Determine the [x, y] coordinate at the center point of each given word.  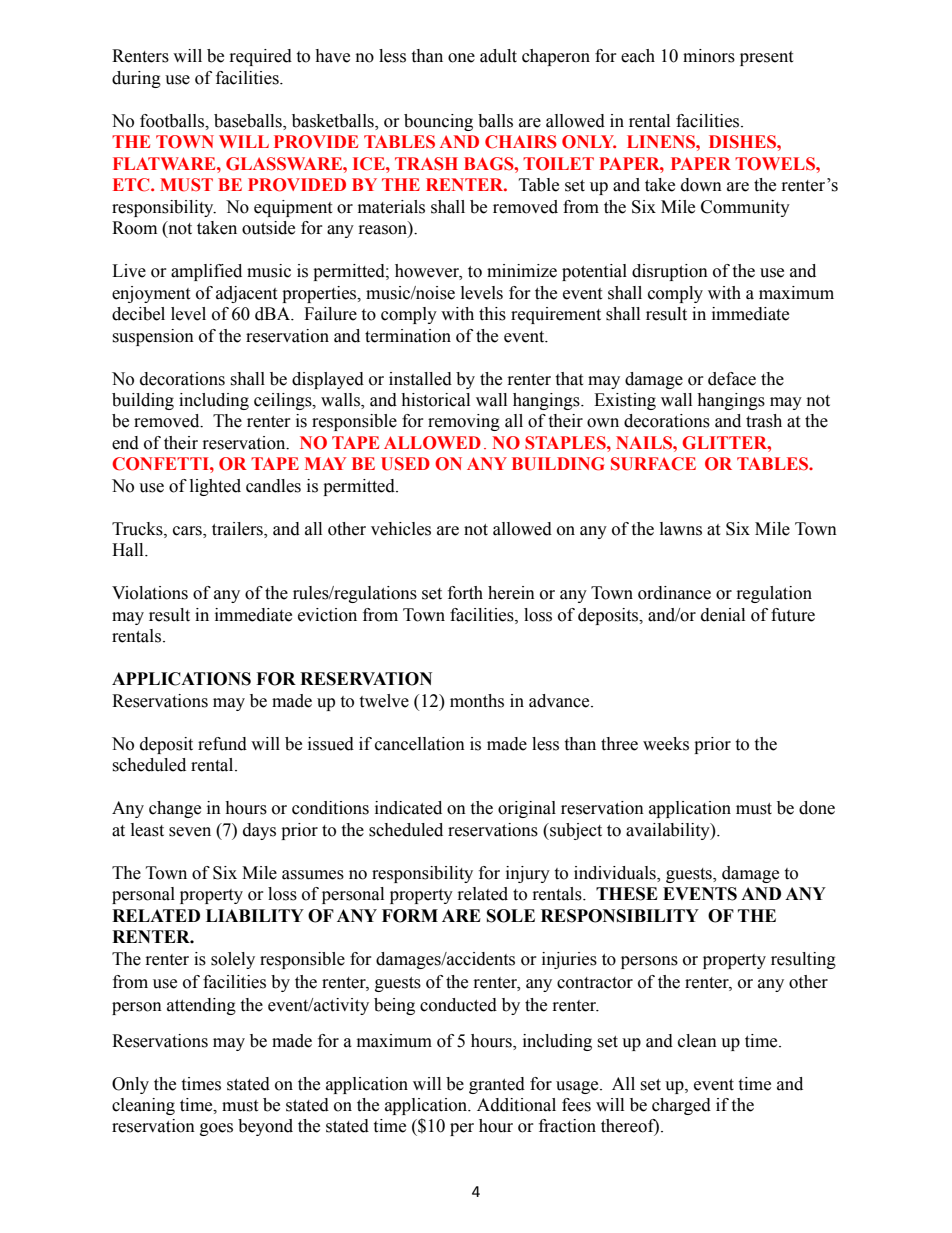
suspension [153, 337]
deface [732, 379]
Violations [150, 593]
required [261, 57]
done [817, 808]
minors [709, 56]
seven [190, 832]
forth [465, 593]
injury [528, 874]
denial [723, 615]
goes [216, 1129]
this [492, 314]
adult [498, 56]
